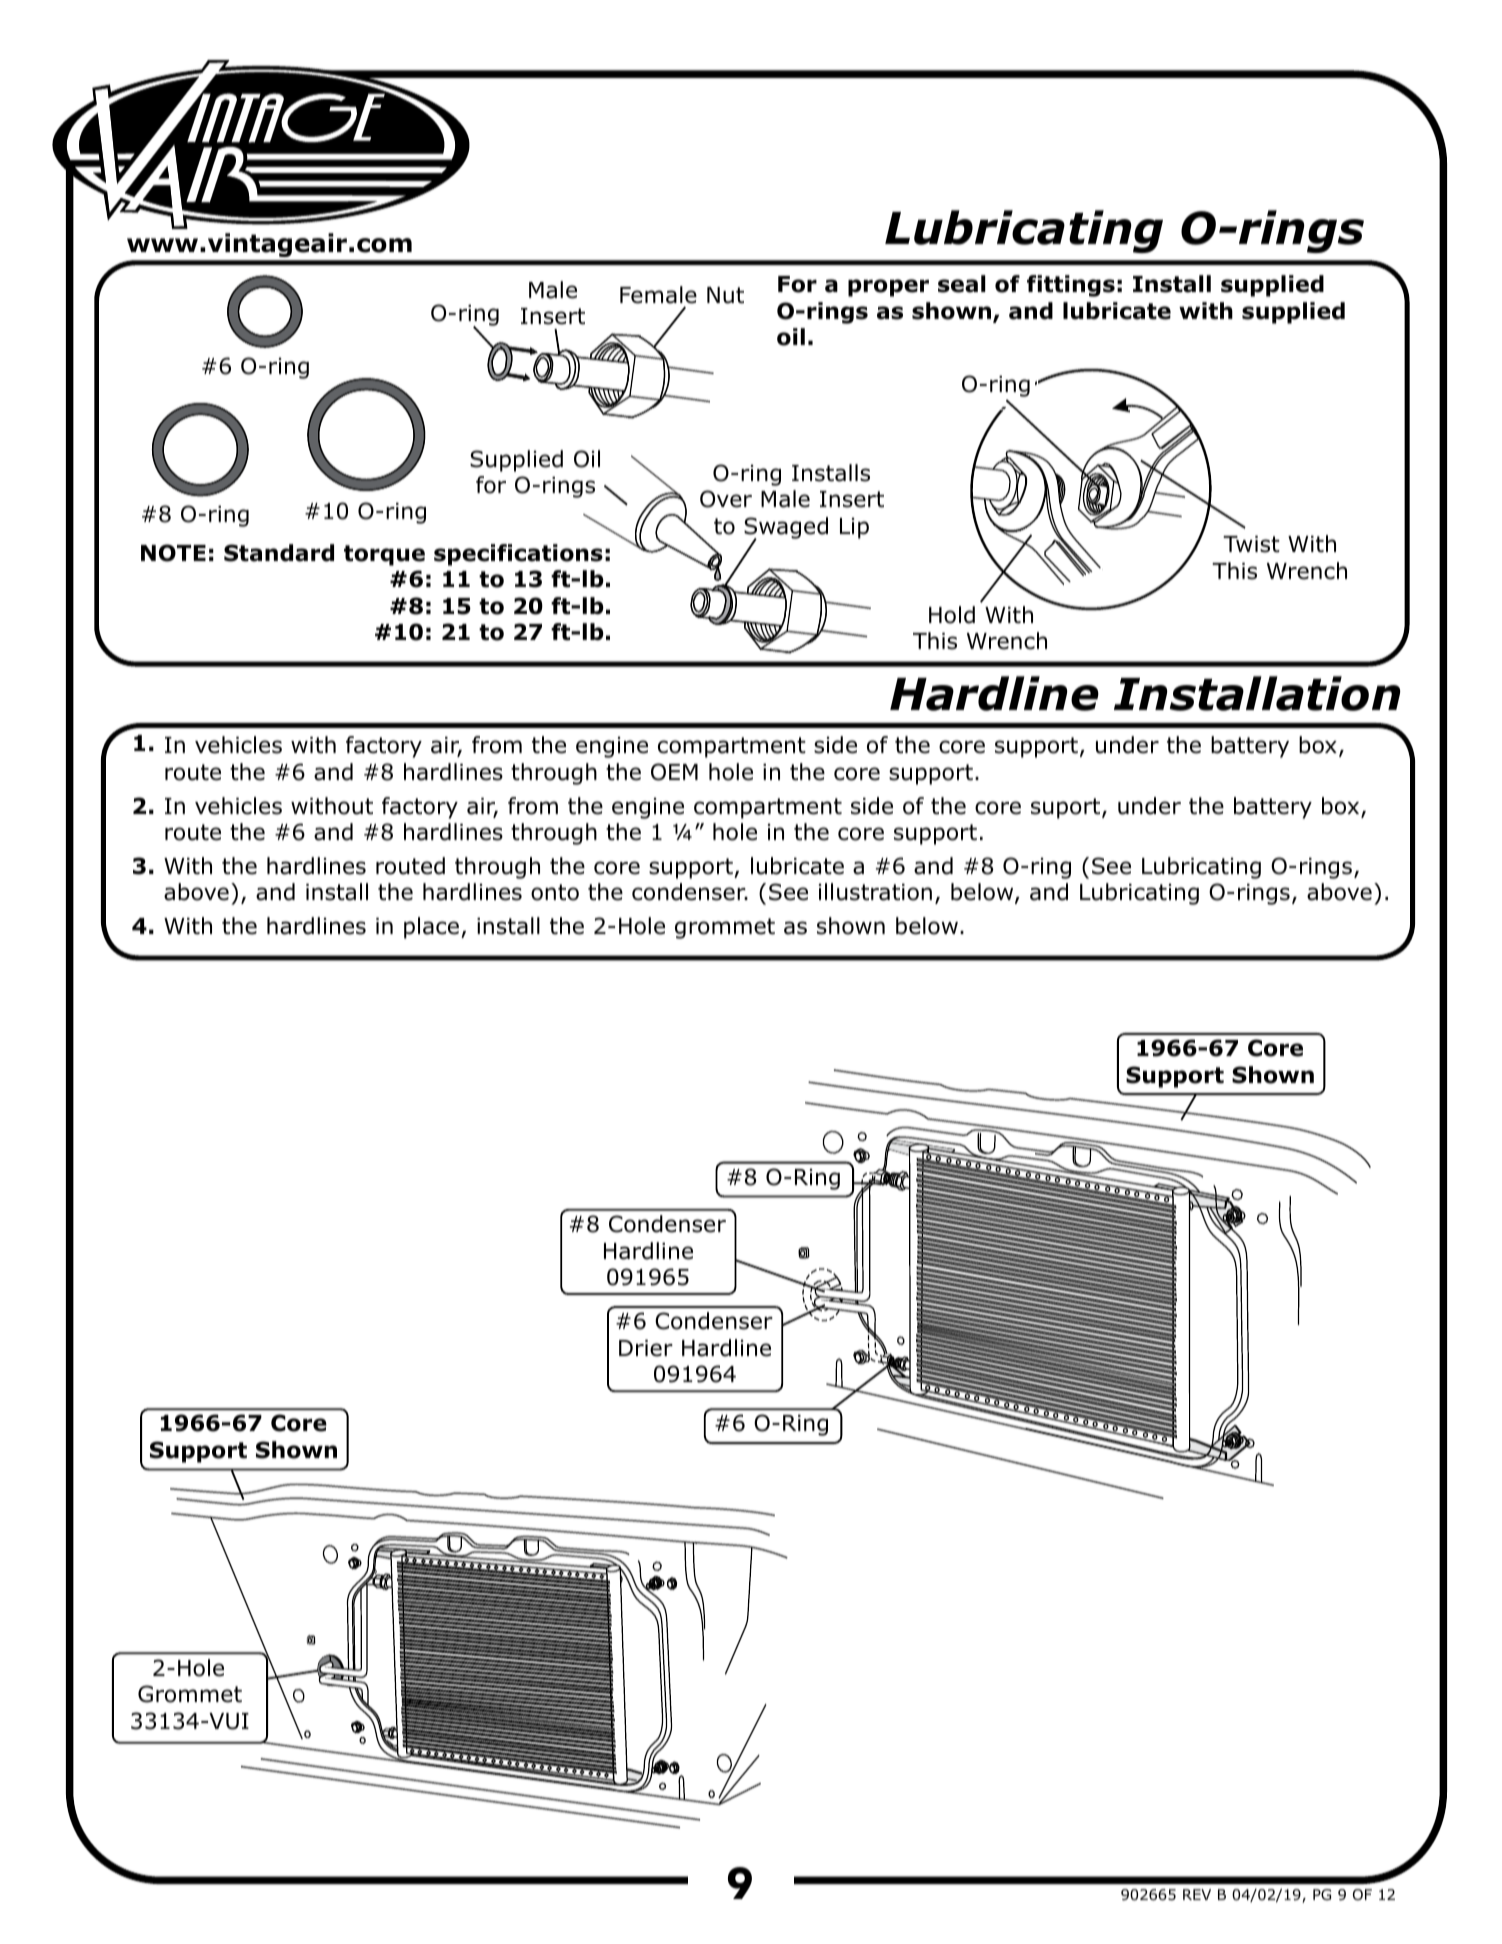 The image size is (1502, 1944). I want to click on REV, so click(1197, 1894).
